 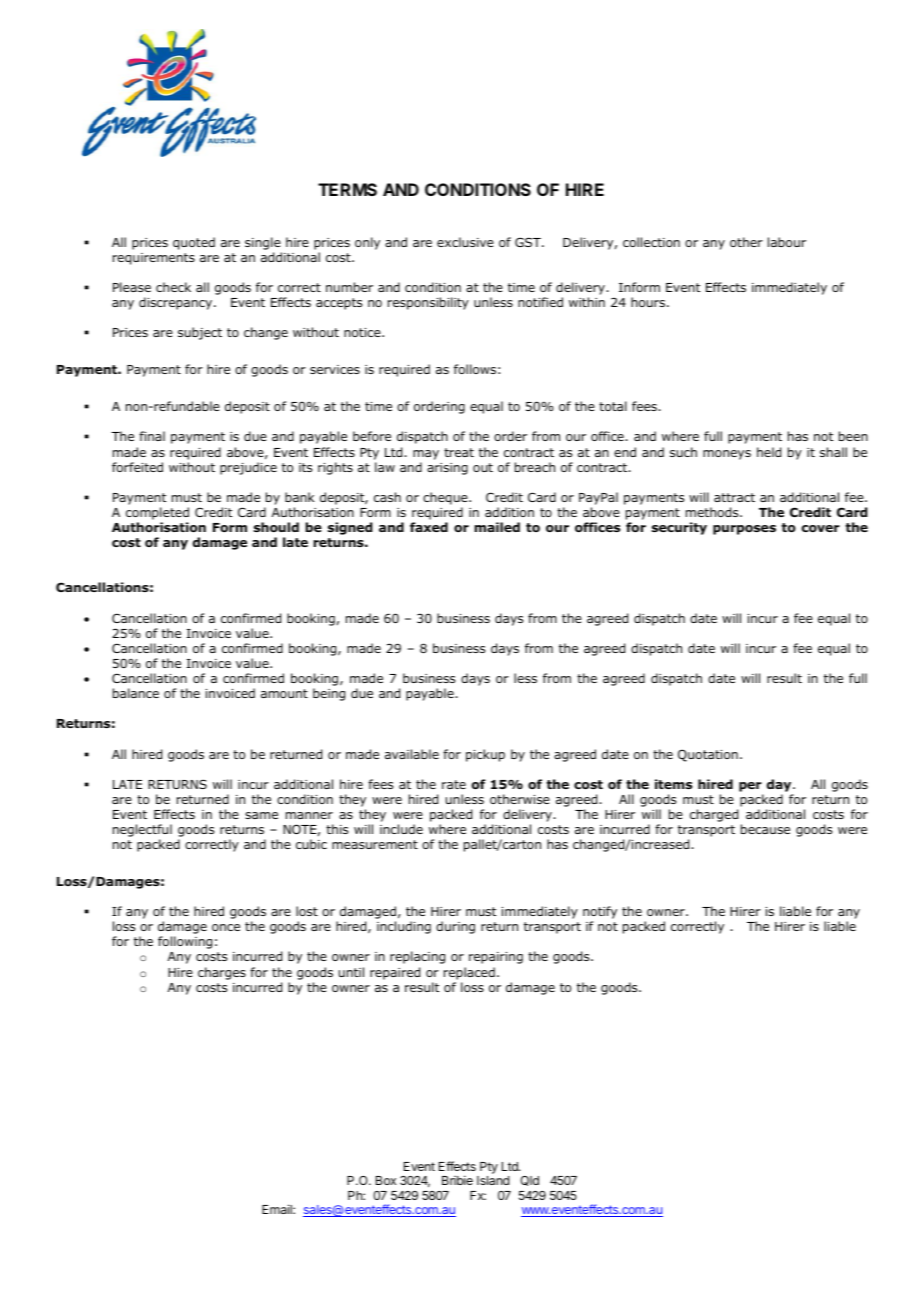 I want to click on same, so click(x=261, y=815).
